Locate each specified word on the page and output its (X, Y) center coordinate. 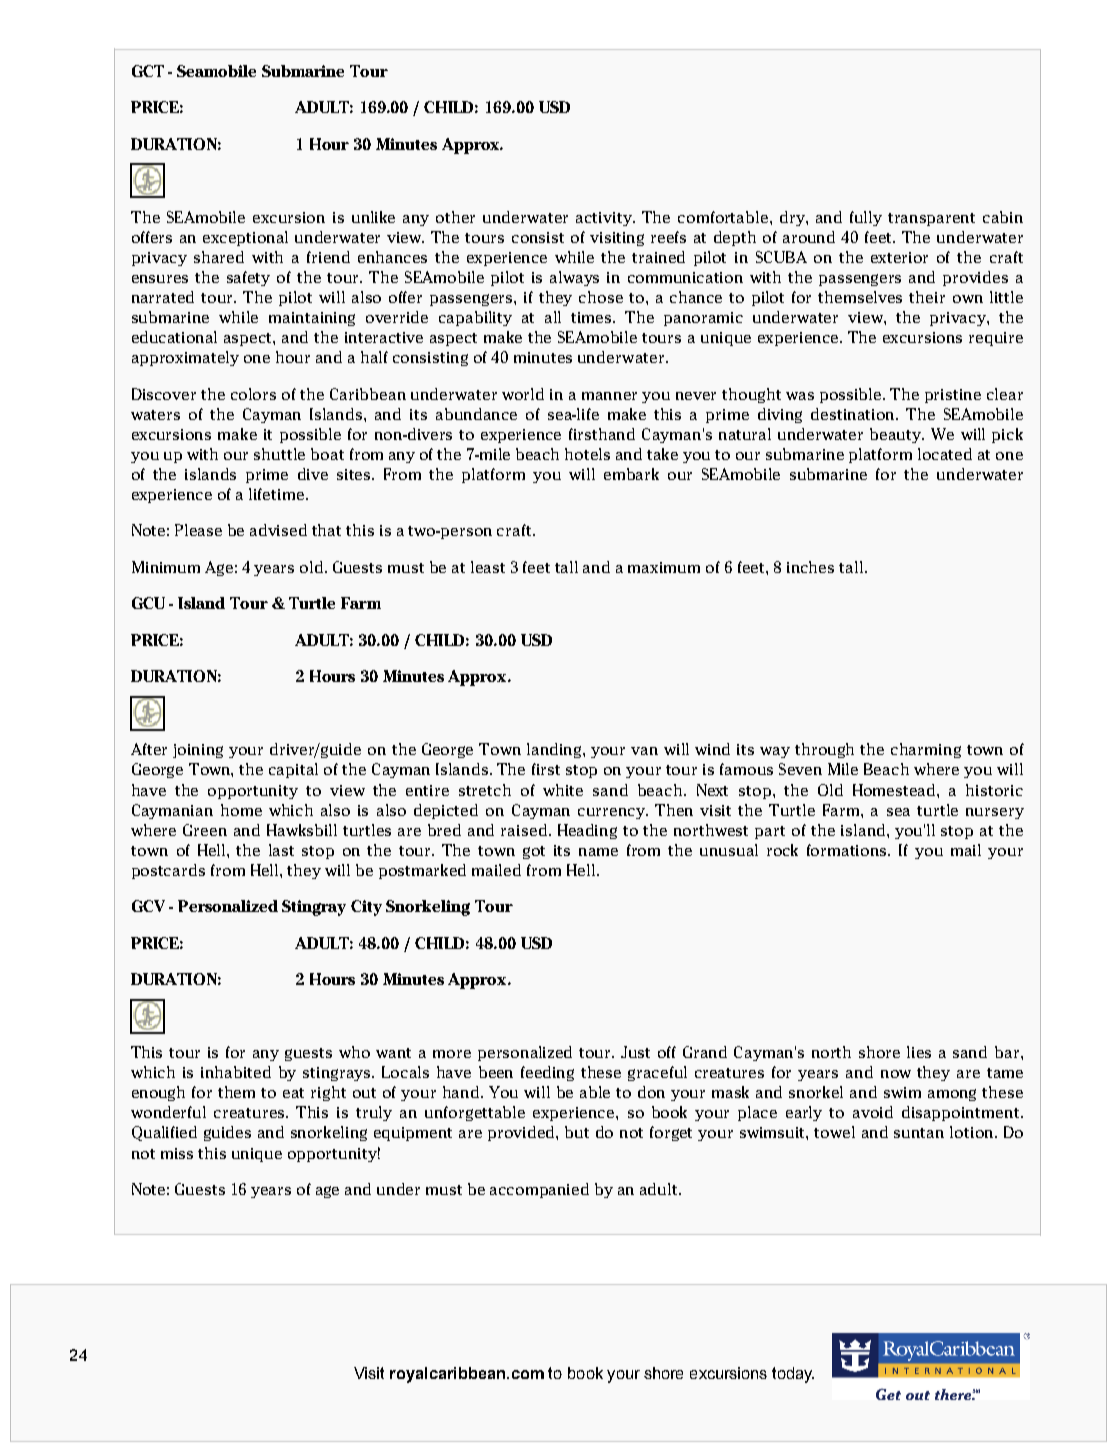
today (793, 1375)
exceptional (245, 238)
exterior (899, 257)
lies (919, 1052)
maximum (664, 567)
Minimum (166, 567)
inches (810, 567)
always (574, 278)
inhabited (236, 1072)
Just (635, 1052)
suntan (919, 1133)
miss (177, 1153)
